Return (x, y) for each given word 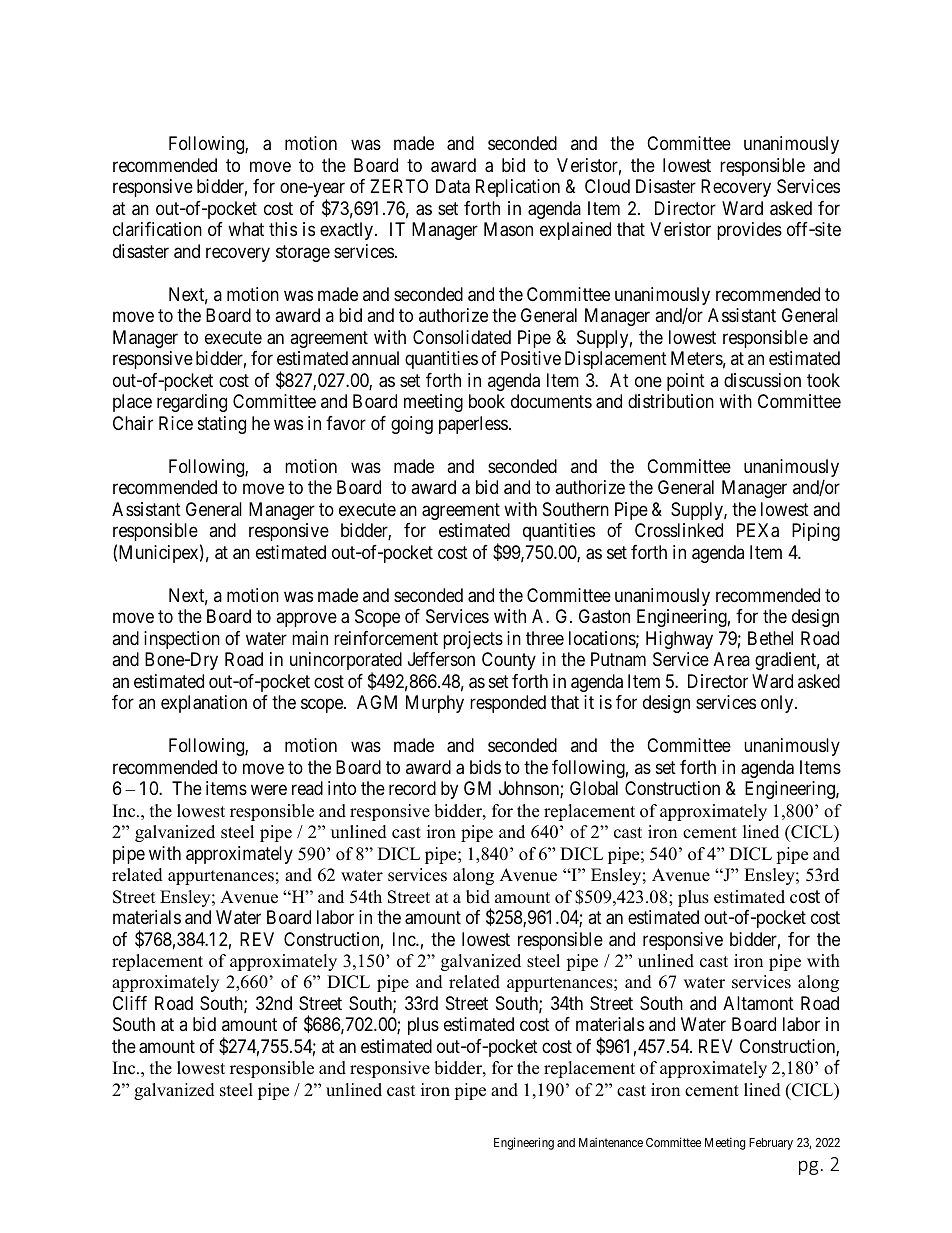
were (269, 790)
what (246, 229)
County (509, 661)
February (771, 1144)
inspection (182, 640)
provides (749, 231)
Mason (508, 229)
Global (594, 788)
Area (732, 659)
